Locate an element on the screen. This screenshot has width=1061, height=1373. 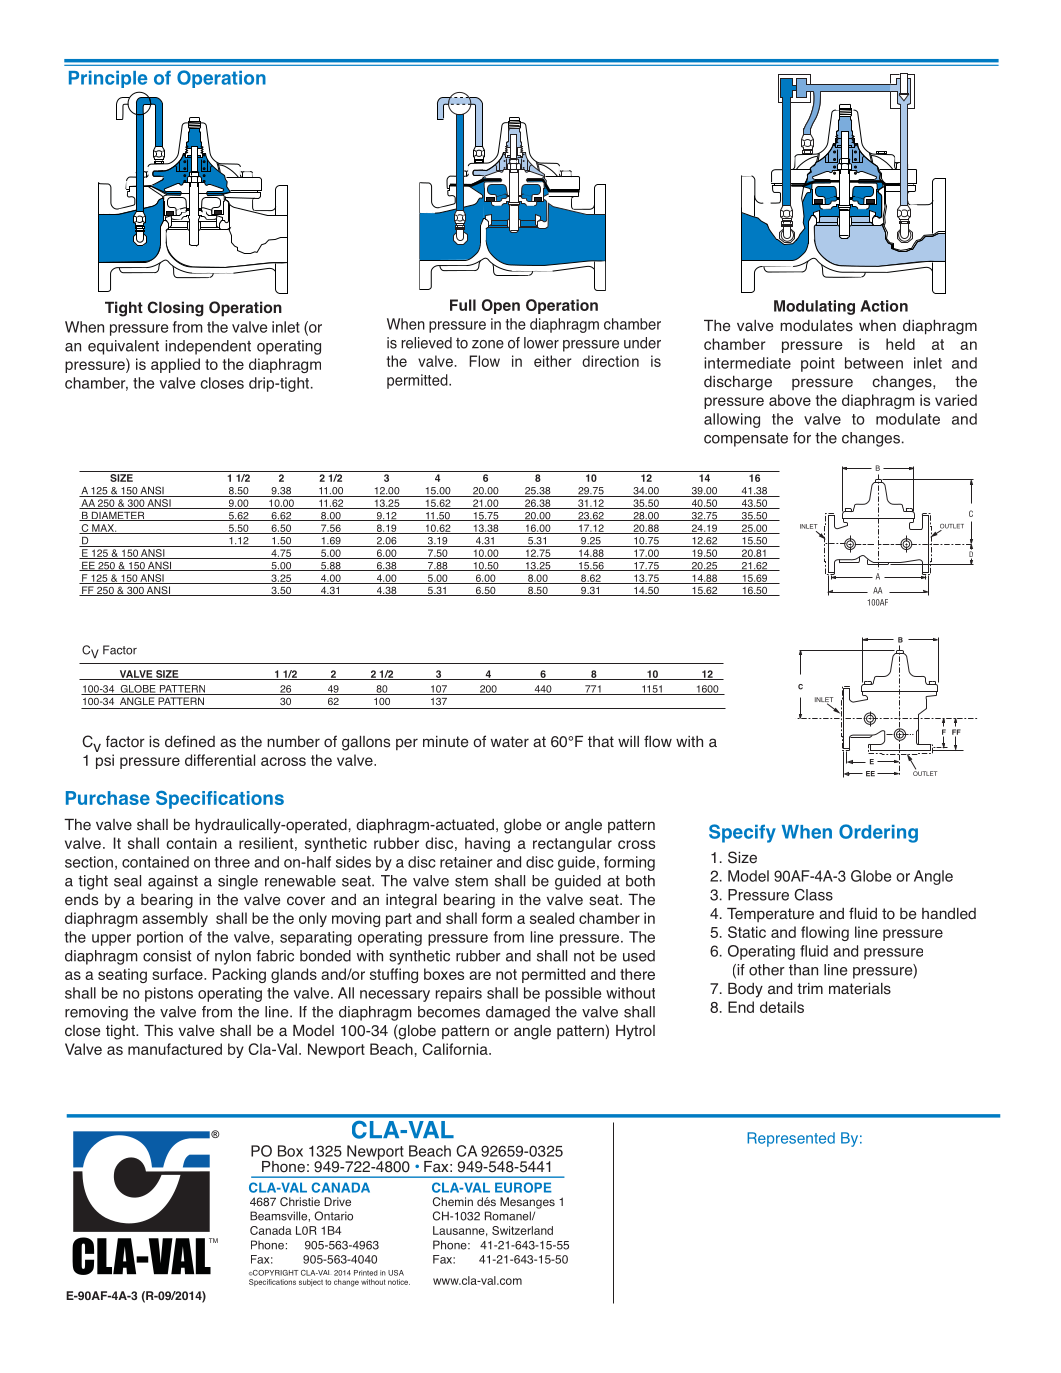
Open is located at coordinates (501, 306).
